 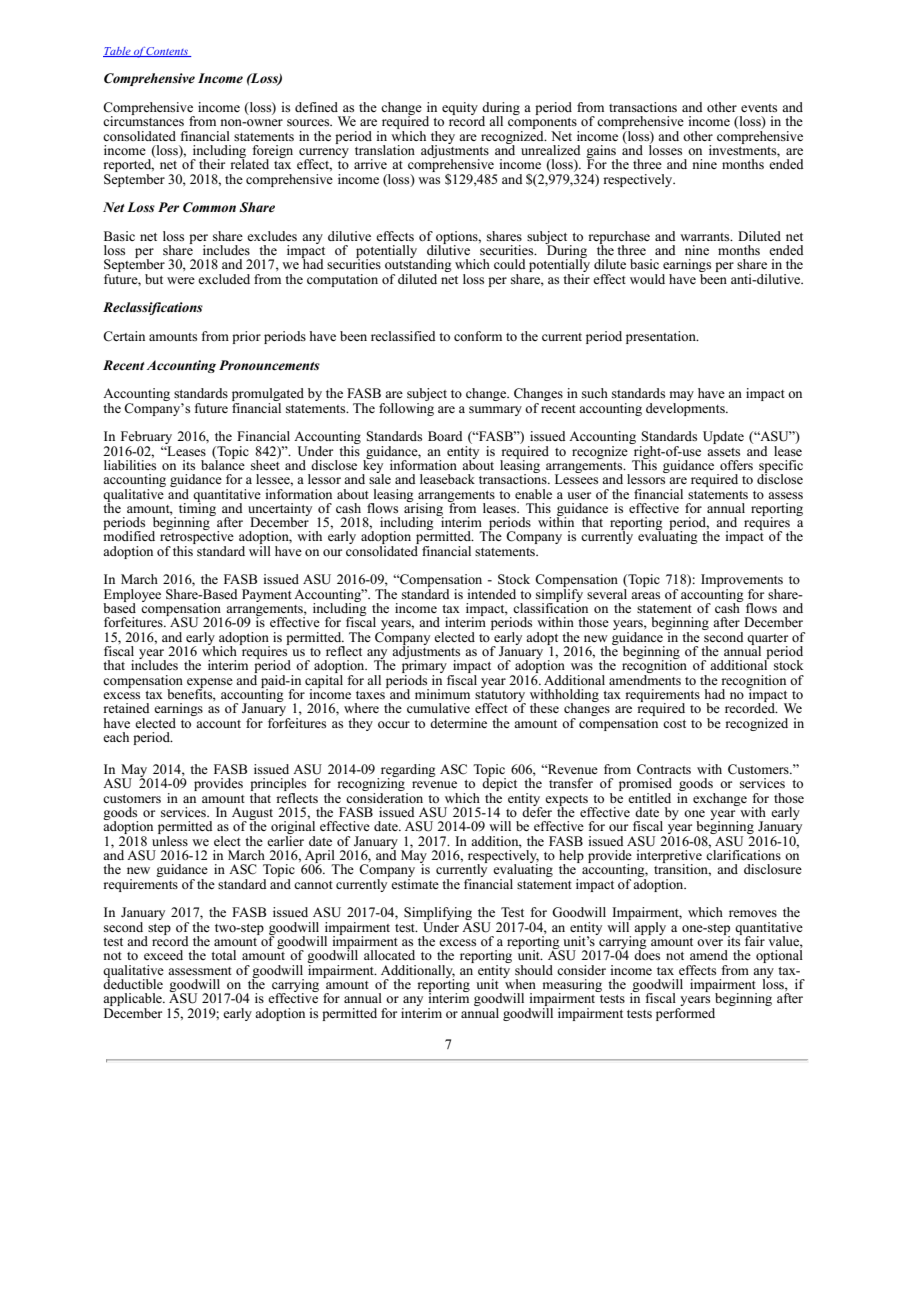 What do you see at coordinates (460, 108) in the page?
I see `equity` at bounding box center [460, 108].
